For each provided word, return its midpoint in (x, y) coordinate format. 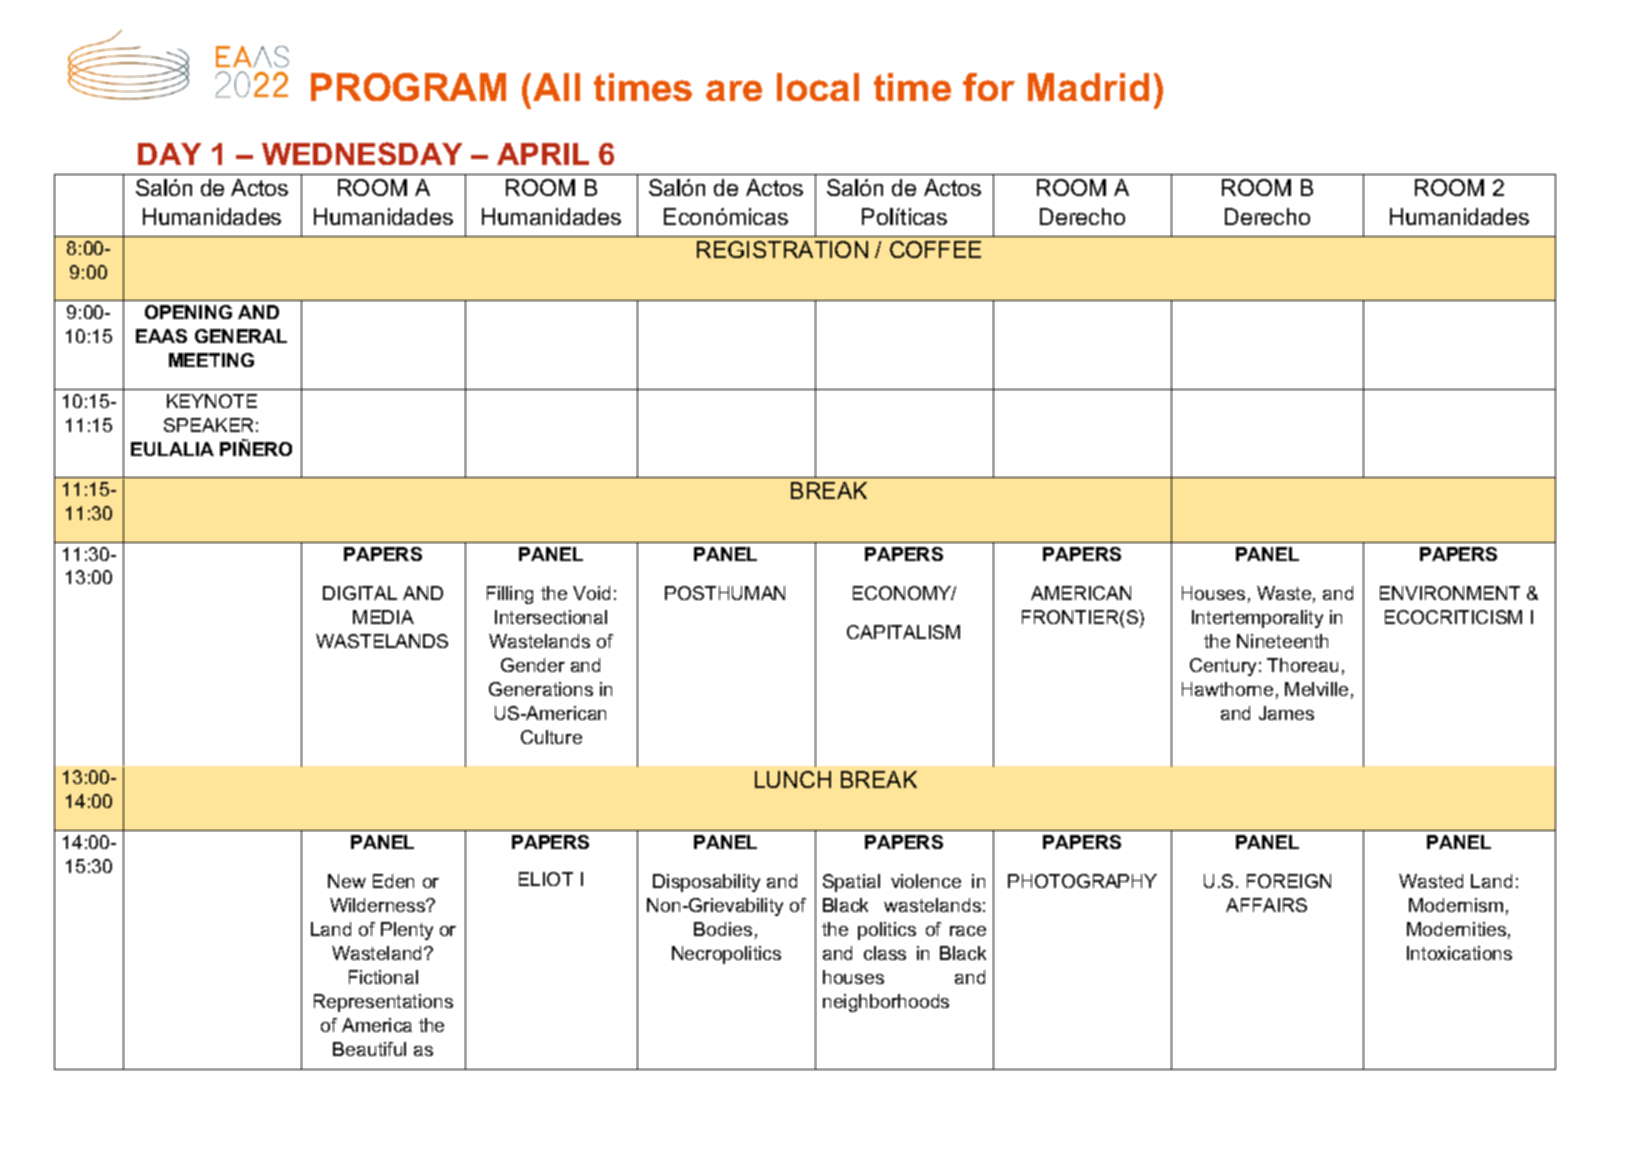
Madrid (1088, 87)
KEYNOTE (212, 401)
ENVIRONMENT (1450, 593)
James (1286, 713)
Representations (383, 1003)
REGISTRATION (782, 249)
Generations (541, 689)
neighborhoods (886, 1003)
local (818, 87)
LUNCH (793, 779)
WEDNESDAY (362, 153)
